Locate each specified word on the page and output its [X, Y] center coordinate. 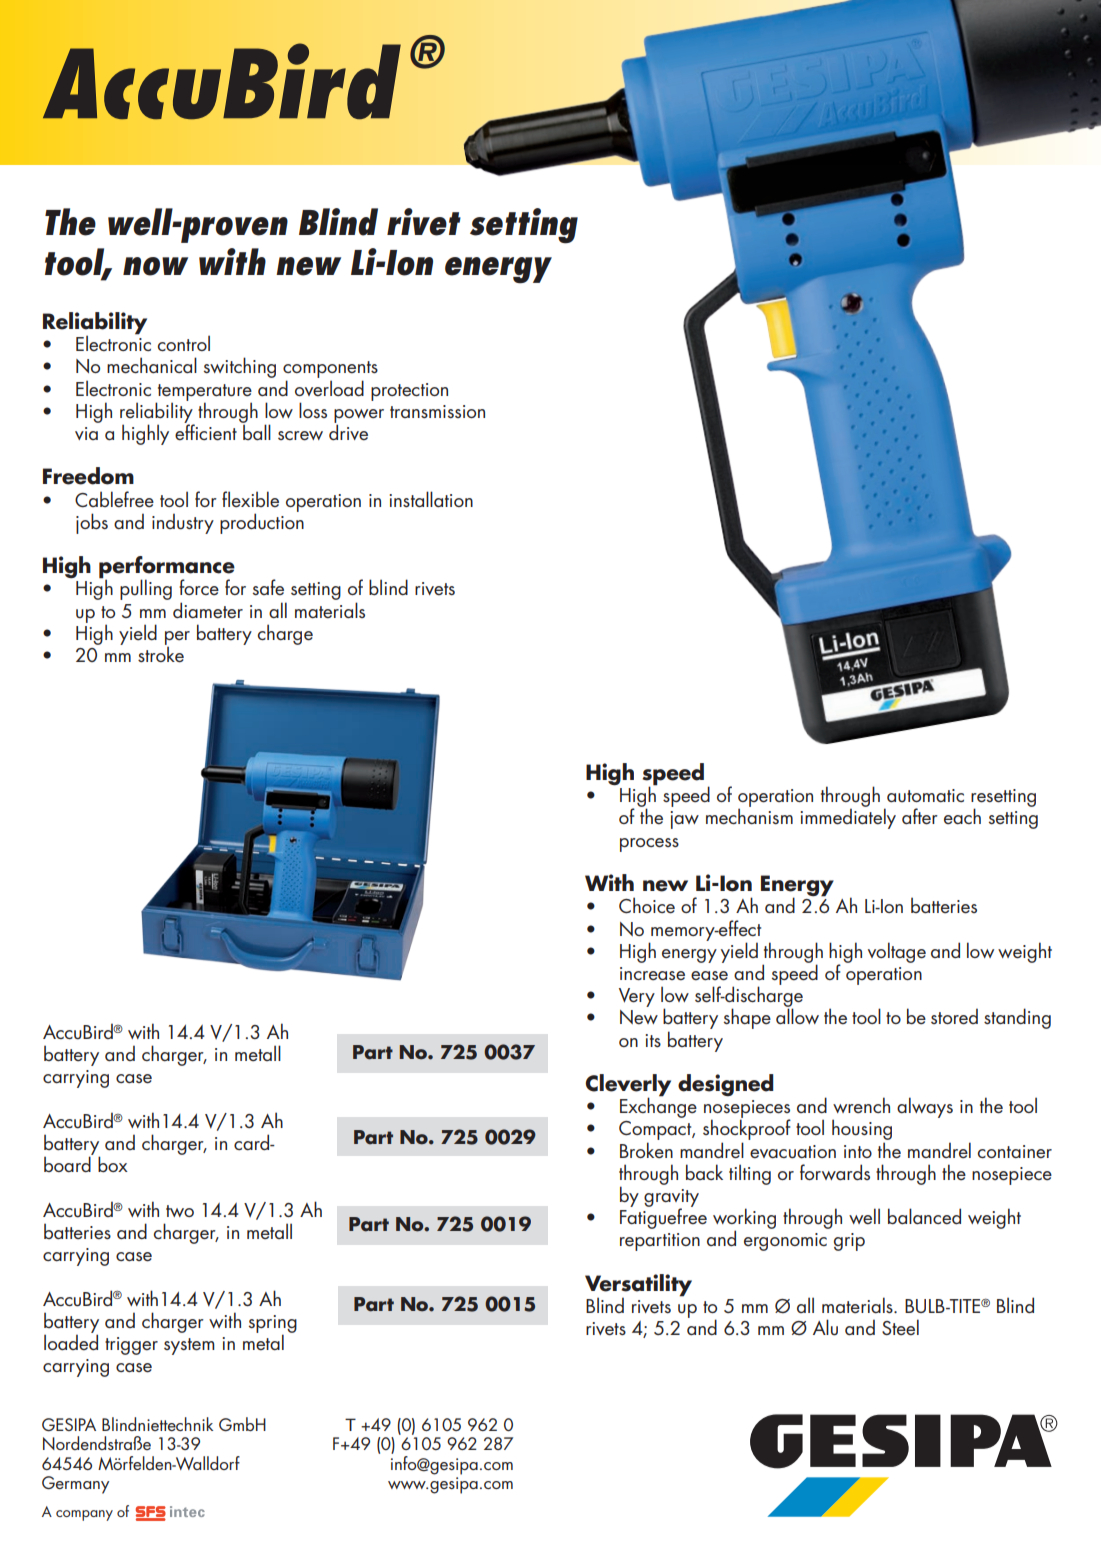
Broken [646, 1150]
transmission [437, 411]
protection [409, 392]
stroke [161, 653]
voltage [897, 952]
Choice [647, 905]
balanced [924, 1216]
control [184, 343]
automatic [925, 796]
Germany [75, 1485]
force [199, 587]
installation [431, 499]
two [180, 1211]
